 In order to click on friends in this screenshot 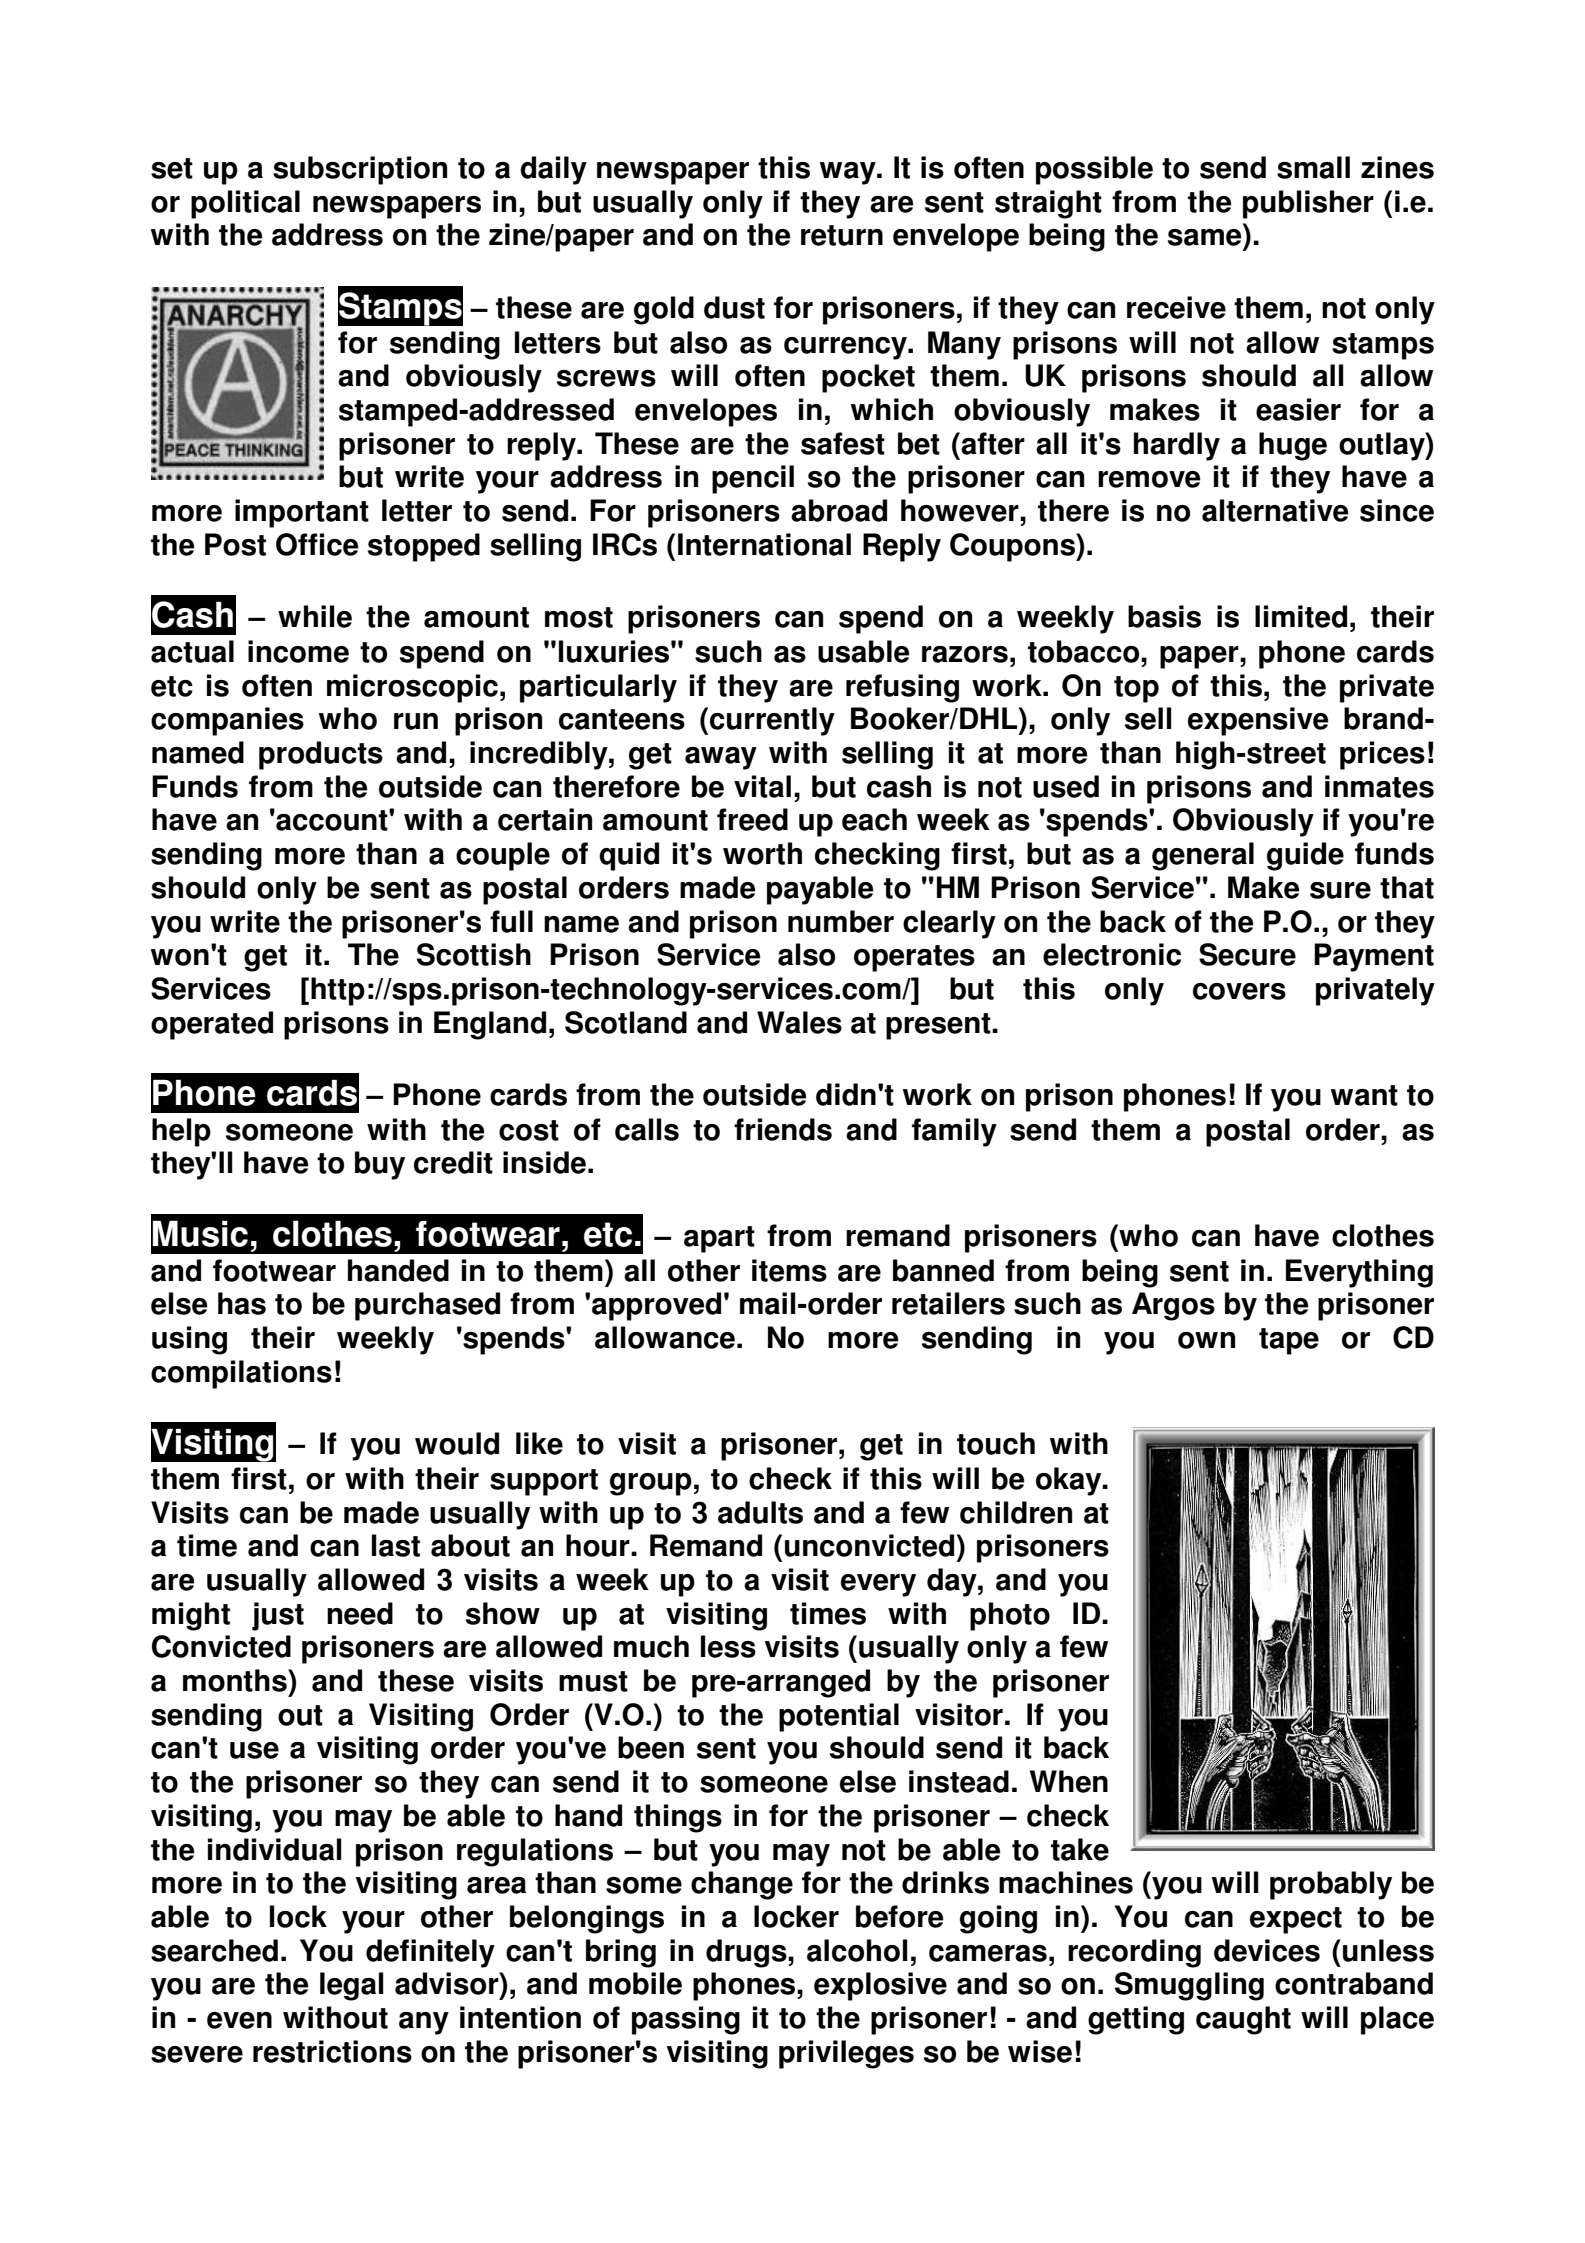, I will do `click(783, 1129)`.
